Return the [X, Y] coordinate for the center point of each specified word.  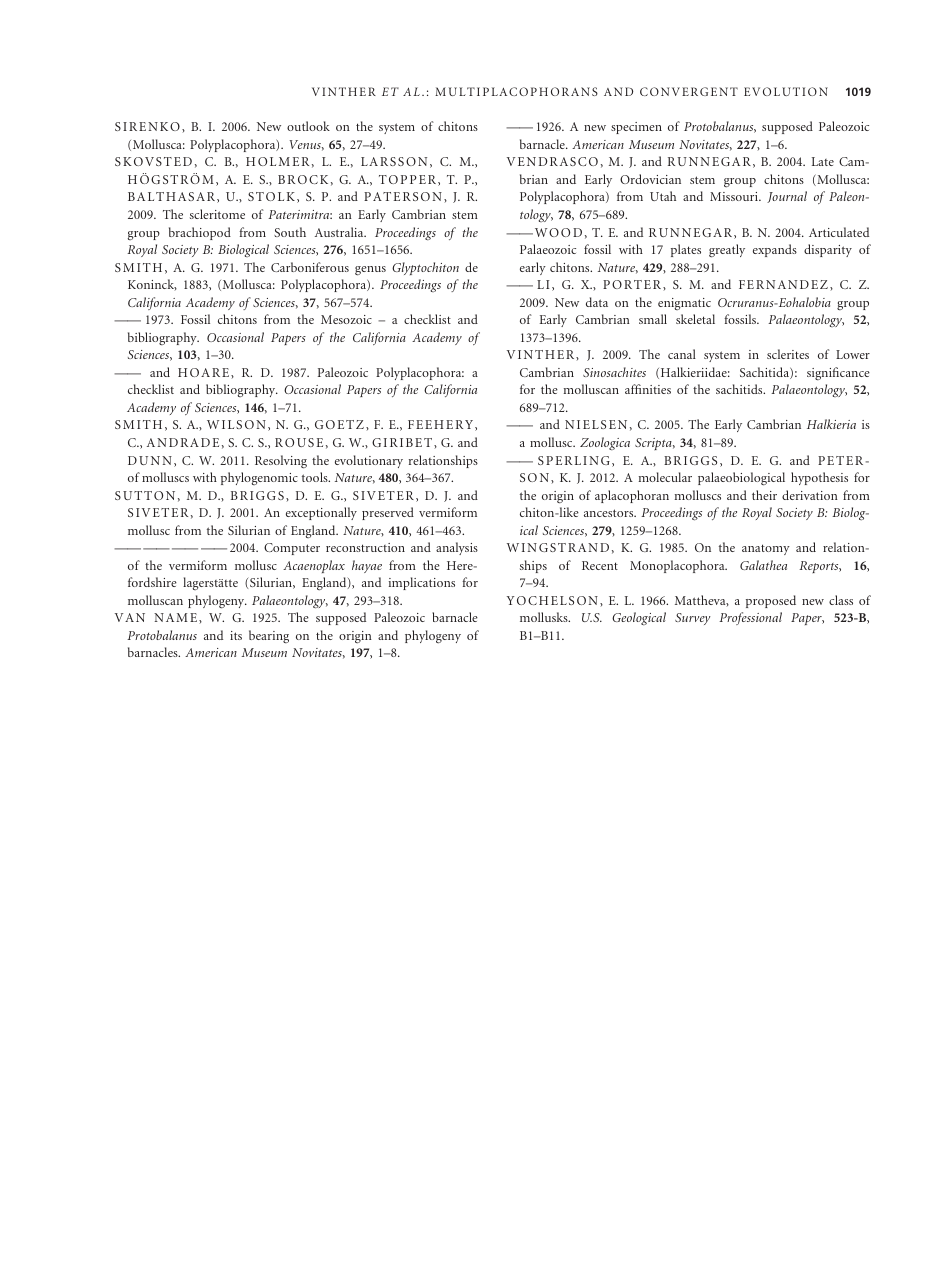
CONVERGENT [689, 91]
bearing [269, 636]
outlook [308, 126]
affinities [648, 389]
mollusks [545, 617]
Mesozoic [346, 319]
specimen [636, 128]
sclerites [788, 354]
